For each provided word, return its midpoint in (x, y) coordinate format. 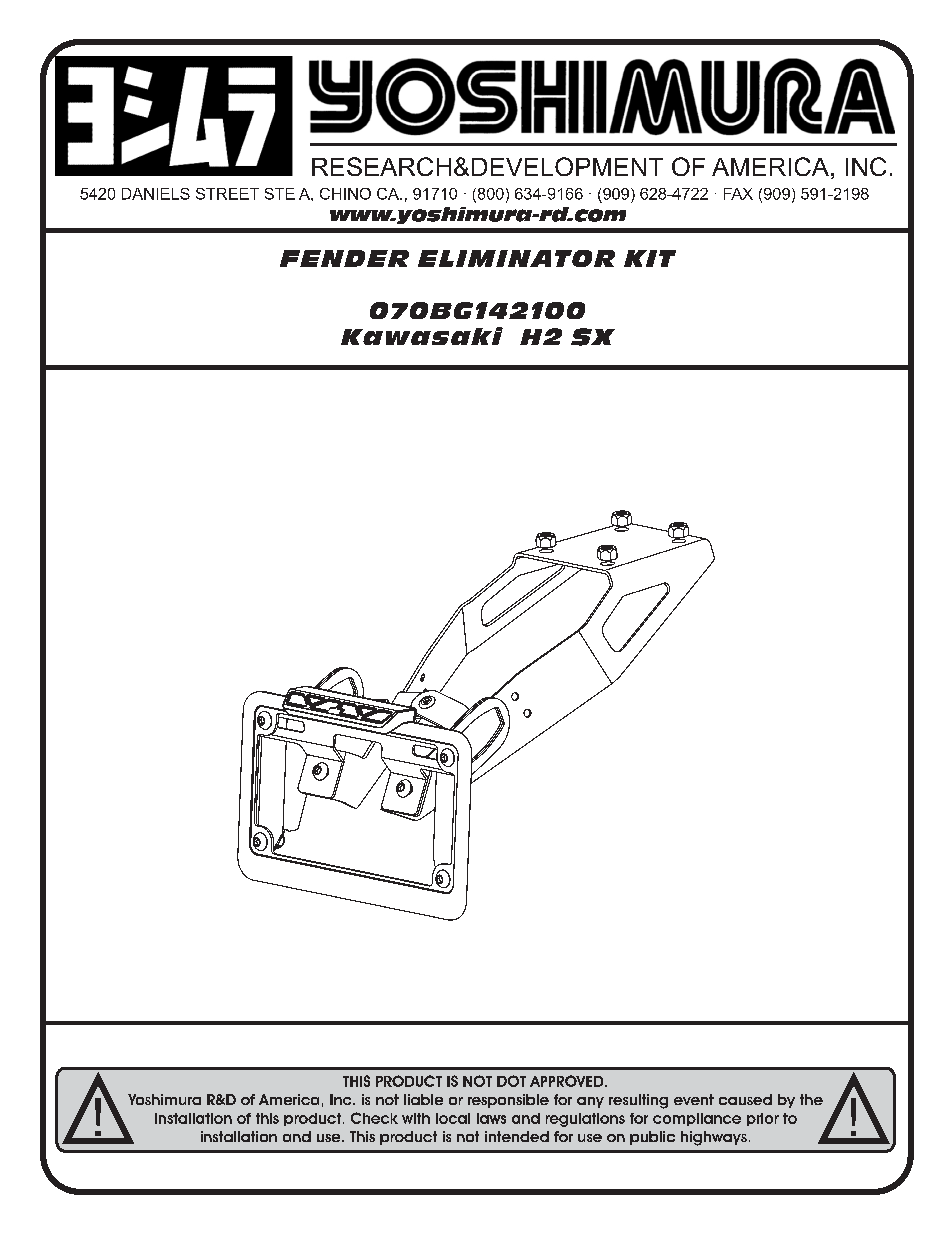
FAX (738, 194)
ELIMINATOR (516, 258)
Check (374, 1118)
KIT (650, 258)
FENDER (344, 258)
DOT (511, 1081)
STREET (227, 194)
